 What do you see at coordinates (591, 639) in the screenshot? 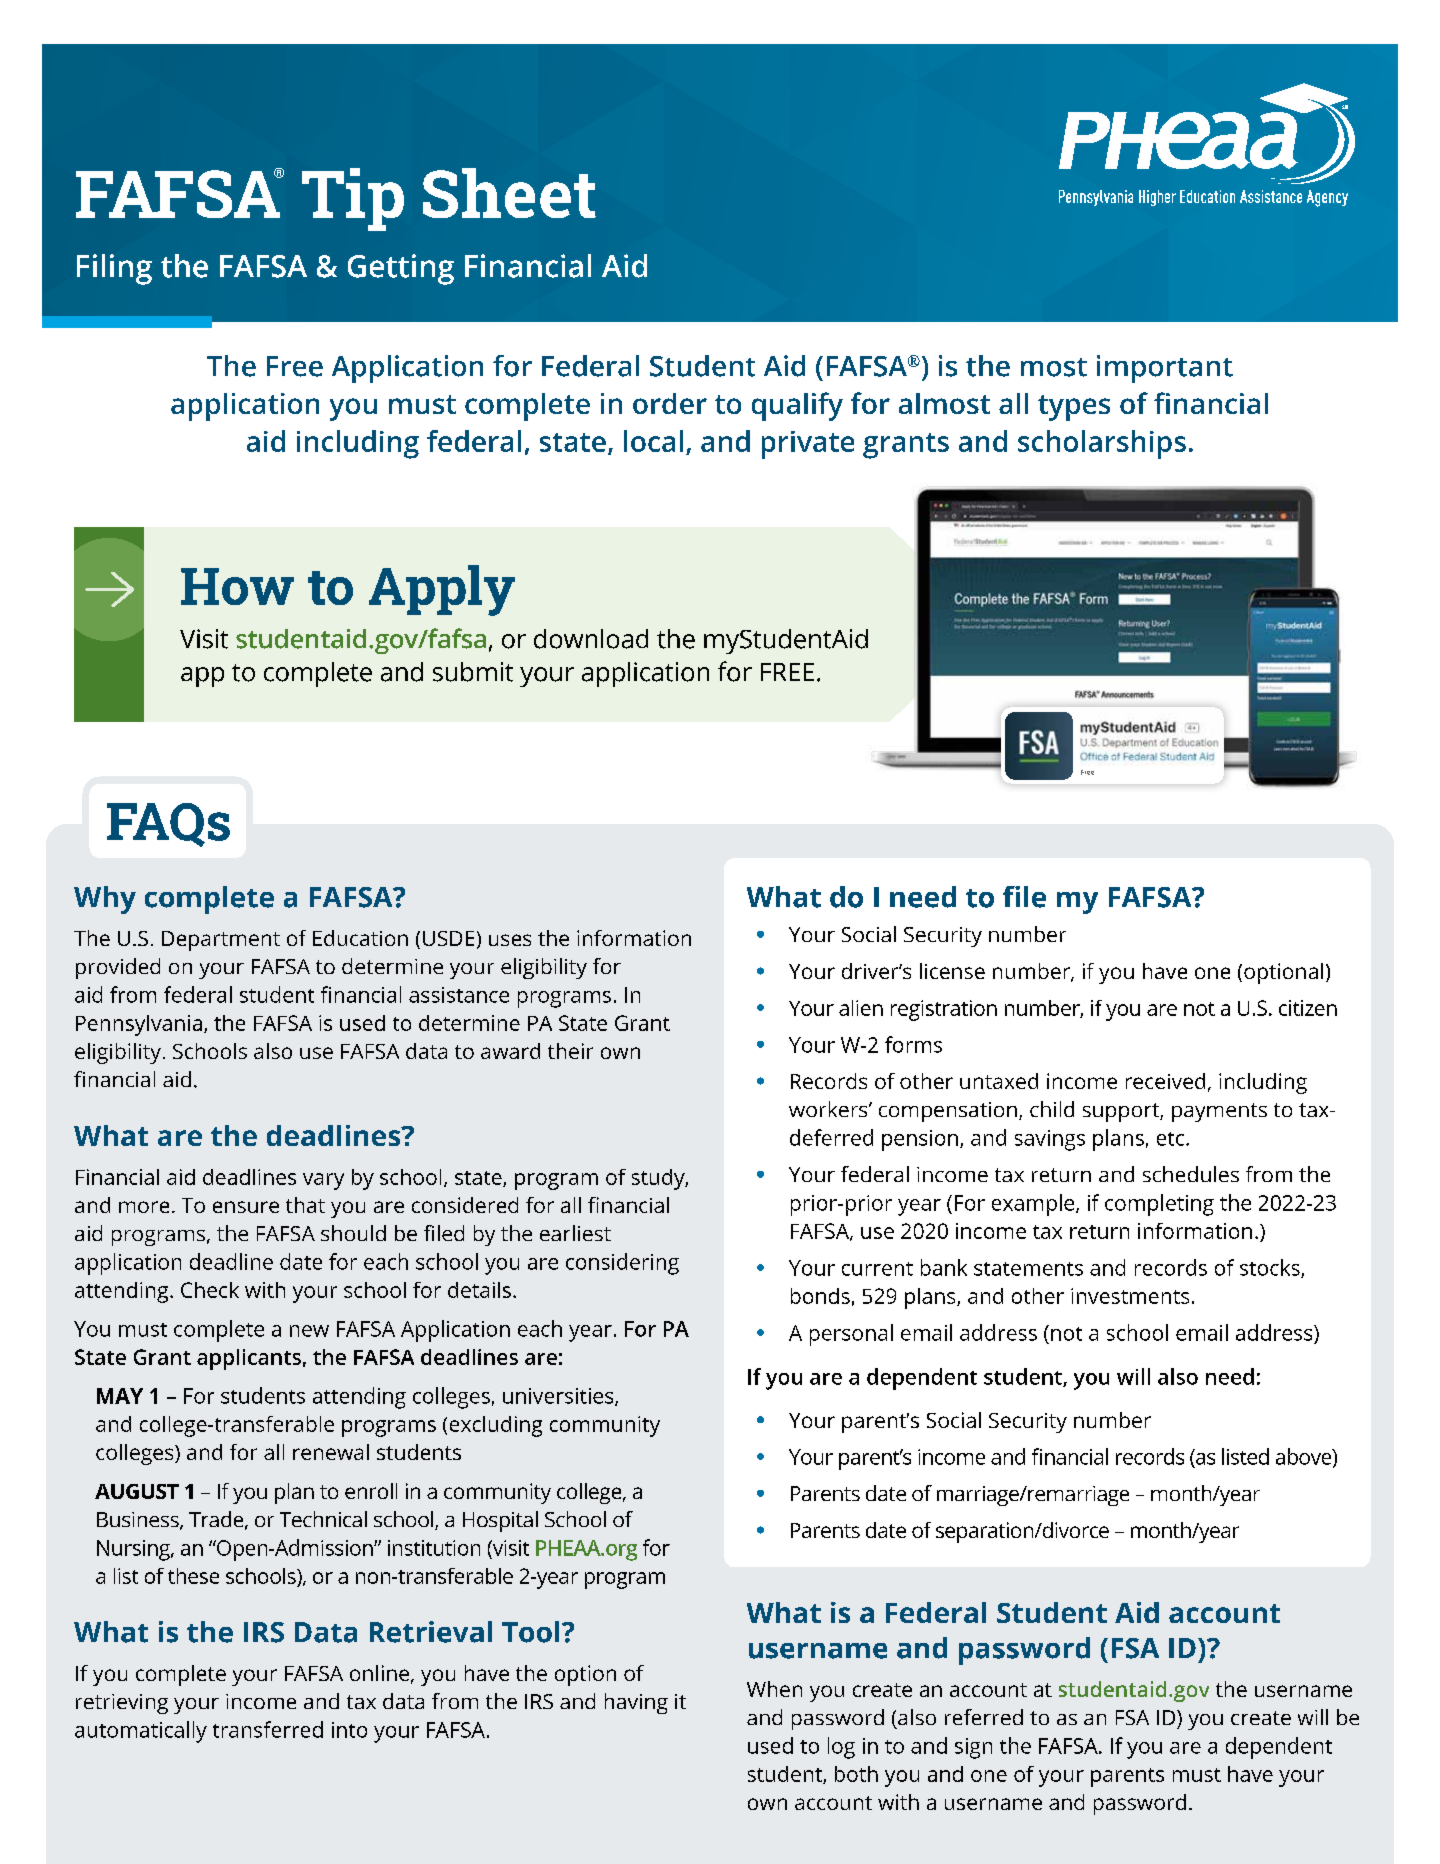
I see `download` at bounding box center [591, 639].
